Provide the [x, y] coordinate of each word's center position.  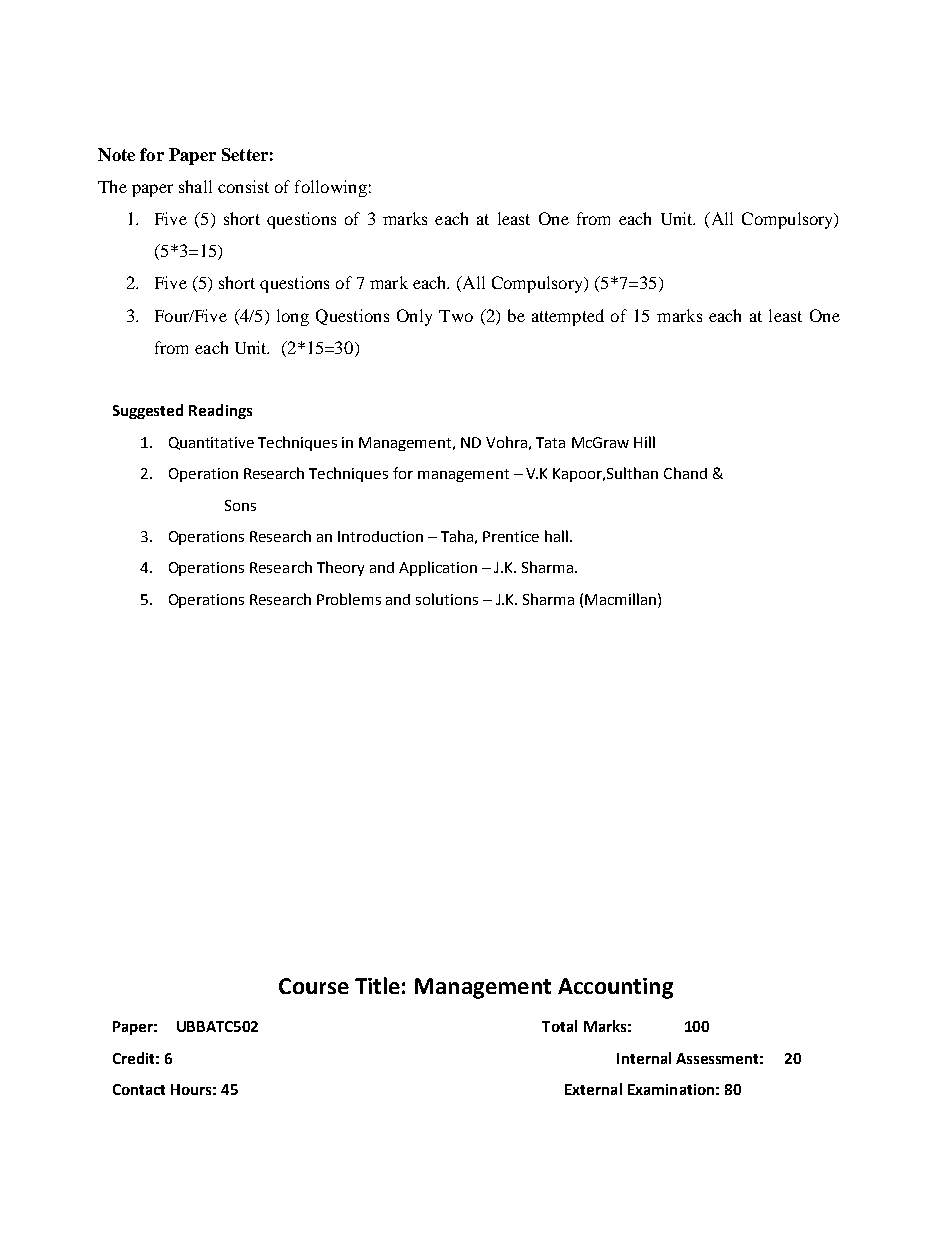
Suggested [148, 411]
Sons [240, 505]
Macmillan [620, 599]
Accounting [615, 988]
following [331, 188]
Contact [139, 1089]
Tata [550, 442]
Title [377, 985]
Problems [349, 599]
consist [243, 186]
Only [414, 317]
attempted [568, 317]
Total [559, 1026]
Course [314, 986]
